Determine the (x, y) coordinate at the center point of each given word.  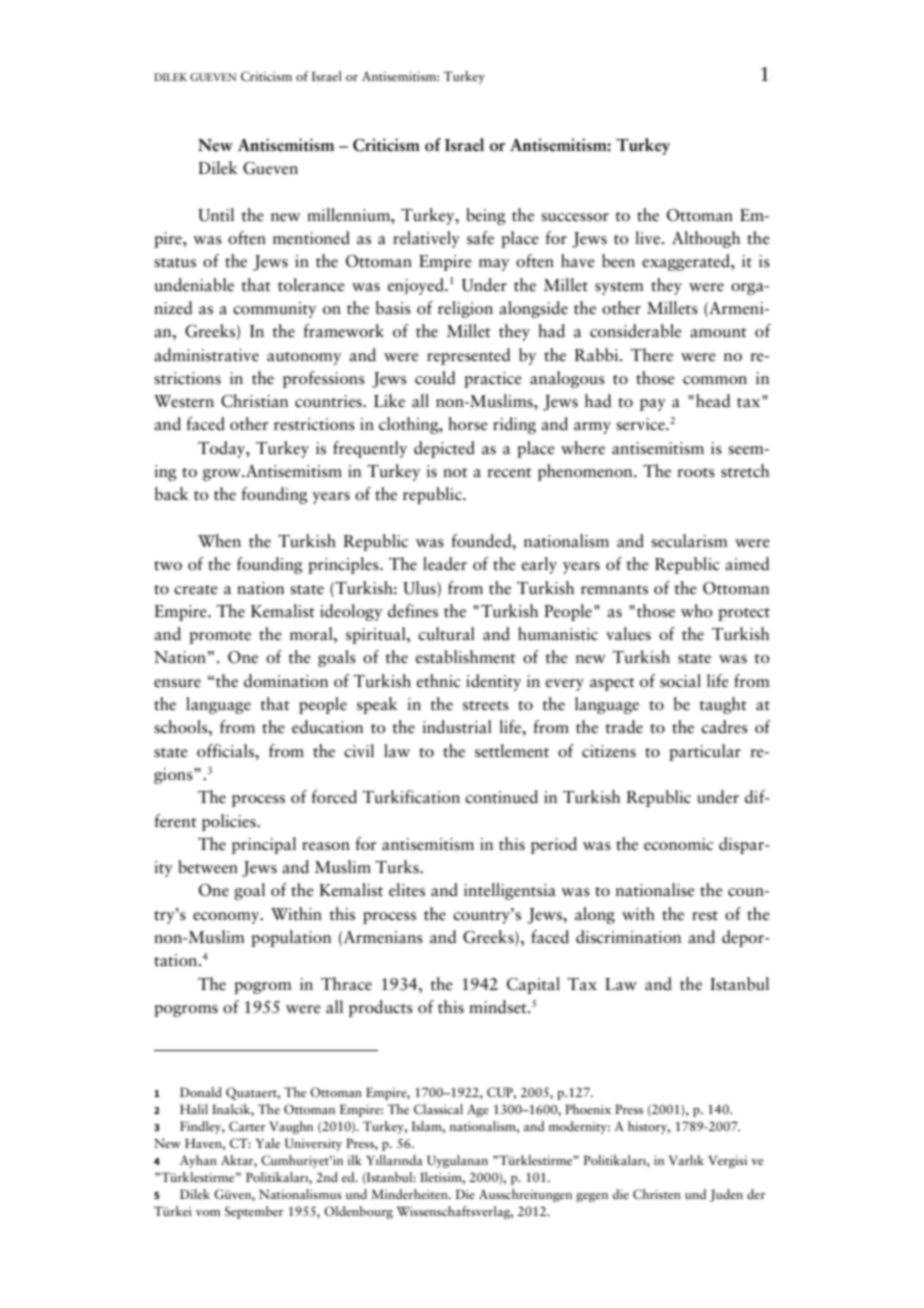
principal (264, 845)
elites (407, 890)
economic (678, 844)
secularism (689, 541)
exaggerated (687, 262)
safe (480, 238)
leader (445, 564)
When (219, 541)
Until (216, 215)
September (254, 1212)
